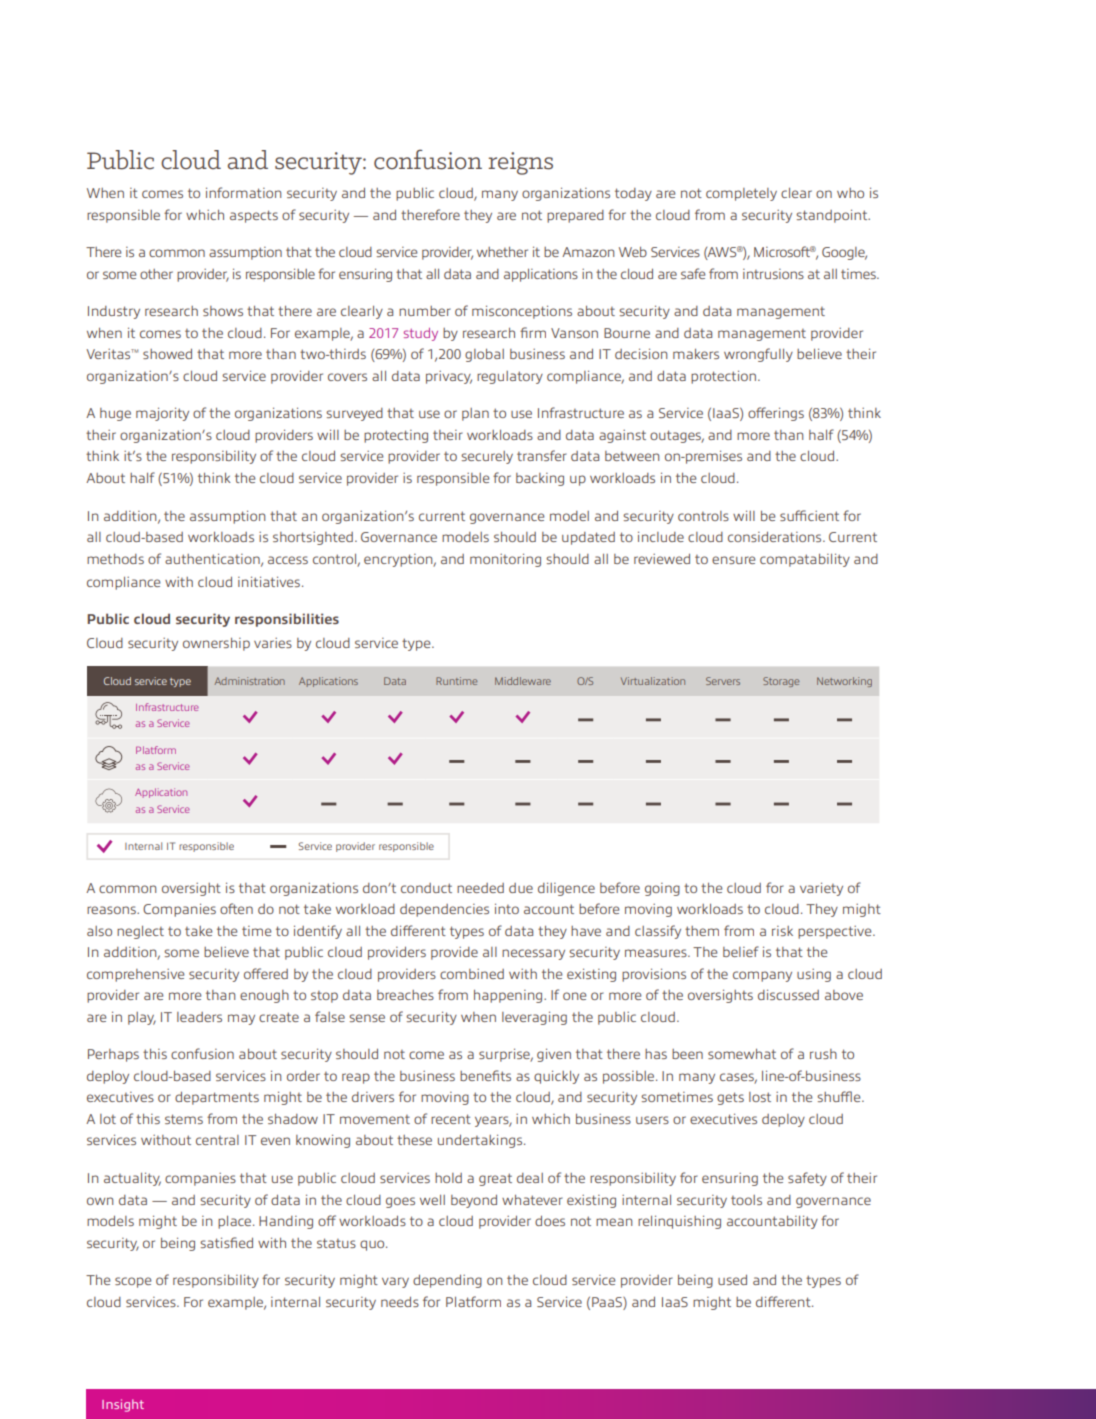 This screenshot has width=1096, height=1419. Describe the element at coordinates (213, 559) in the screenshot. I see `authentication` at that location.
